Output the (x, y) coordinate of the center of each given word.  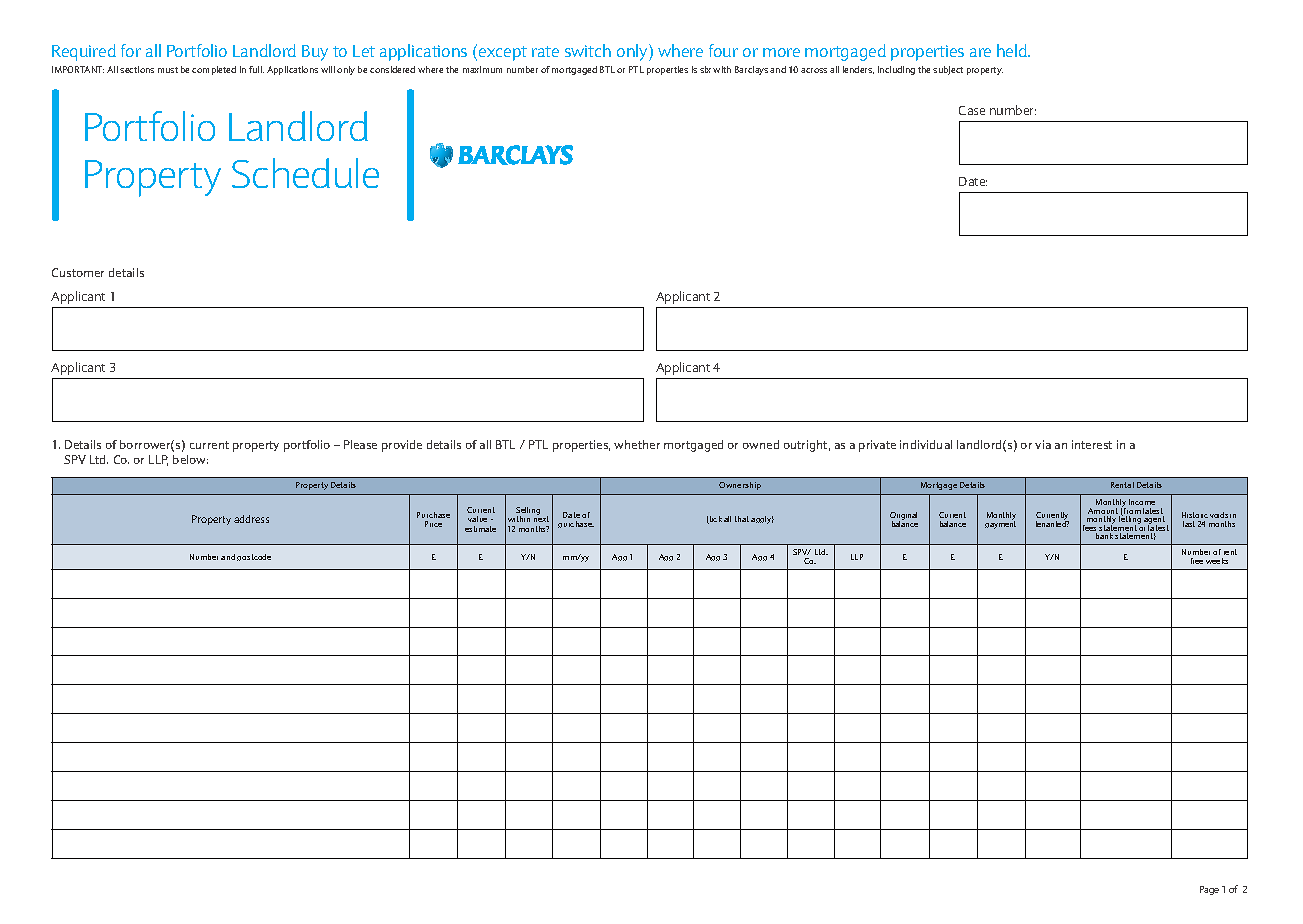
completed (214, 70)
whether (637, 444)
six (705, 69)
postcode (254, 557)
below (190, 459)
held (1013, 50)
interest (1092, 444)
